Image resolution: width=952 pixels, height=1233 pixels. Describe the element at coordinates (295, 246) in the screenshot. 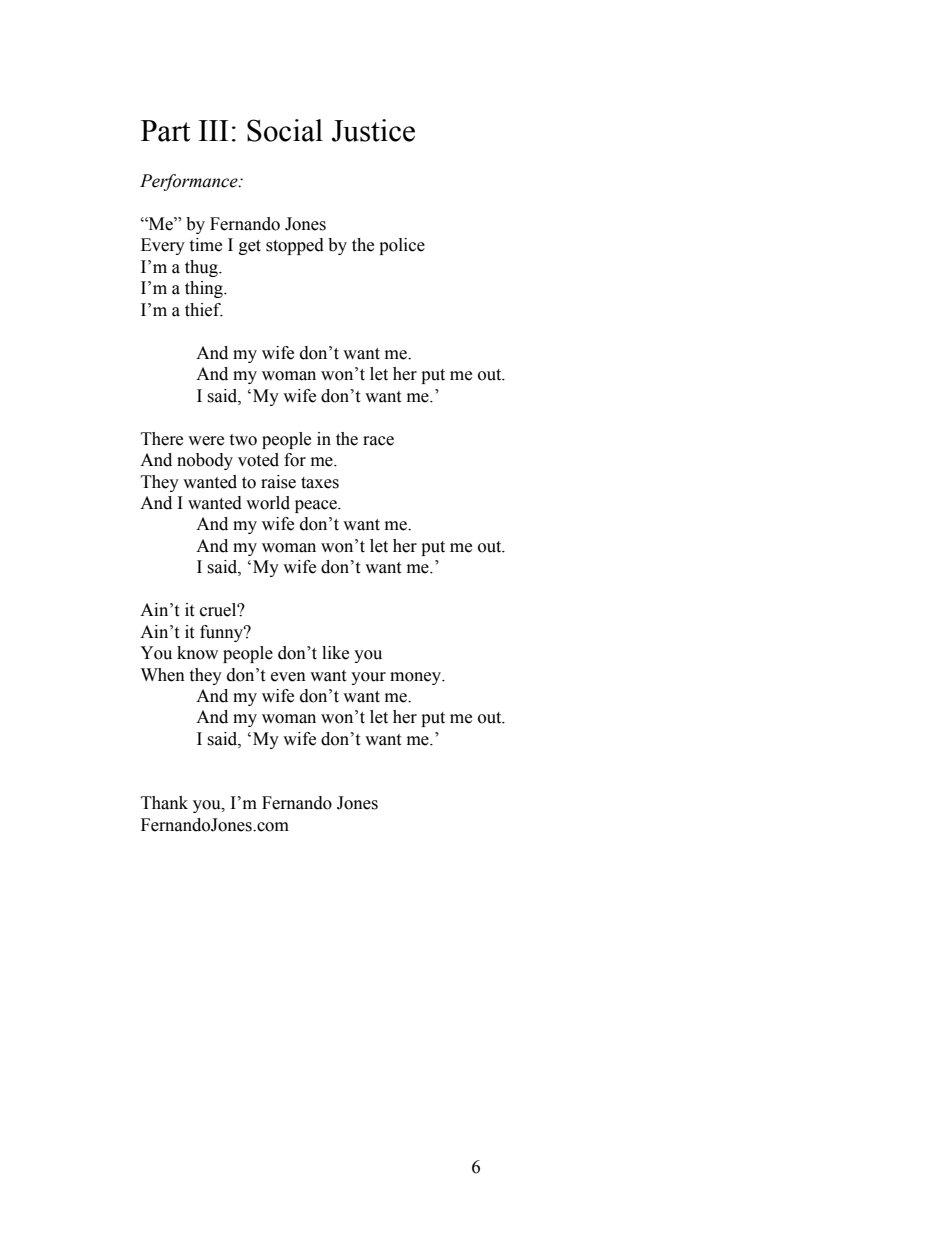

I see `stopped` at that location.
